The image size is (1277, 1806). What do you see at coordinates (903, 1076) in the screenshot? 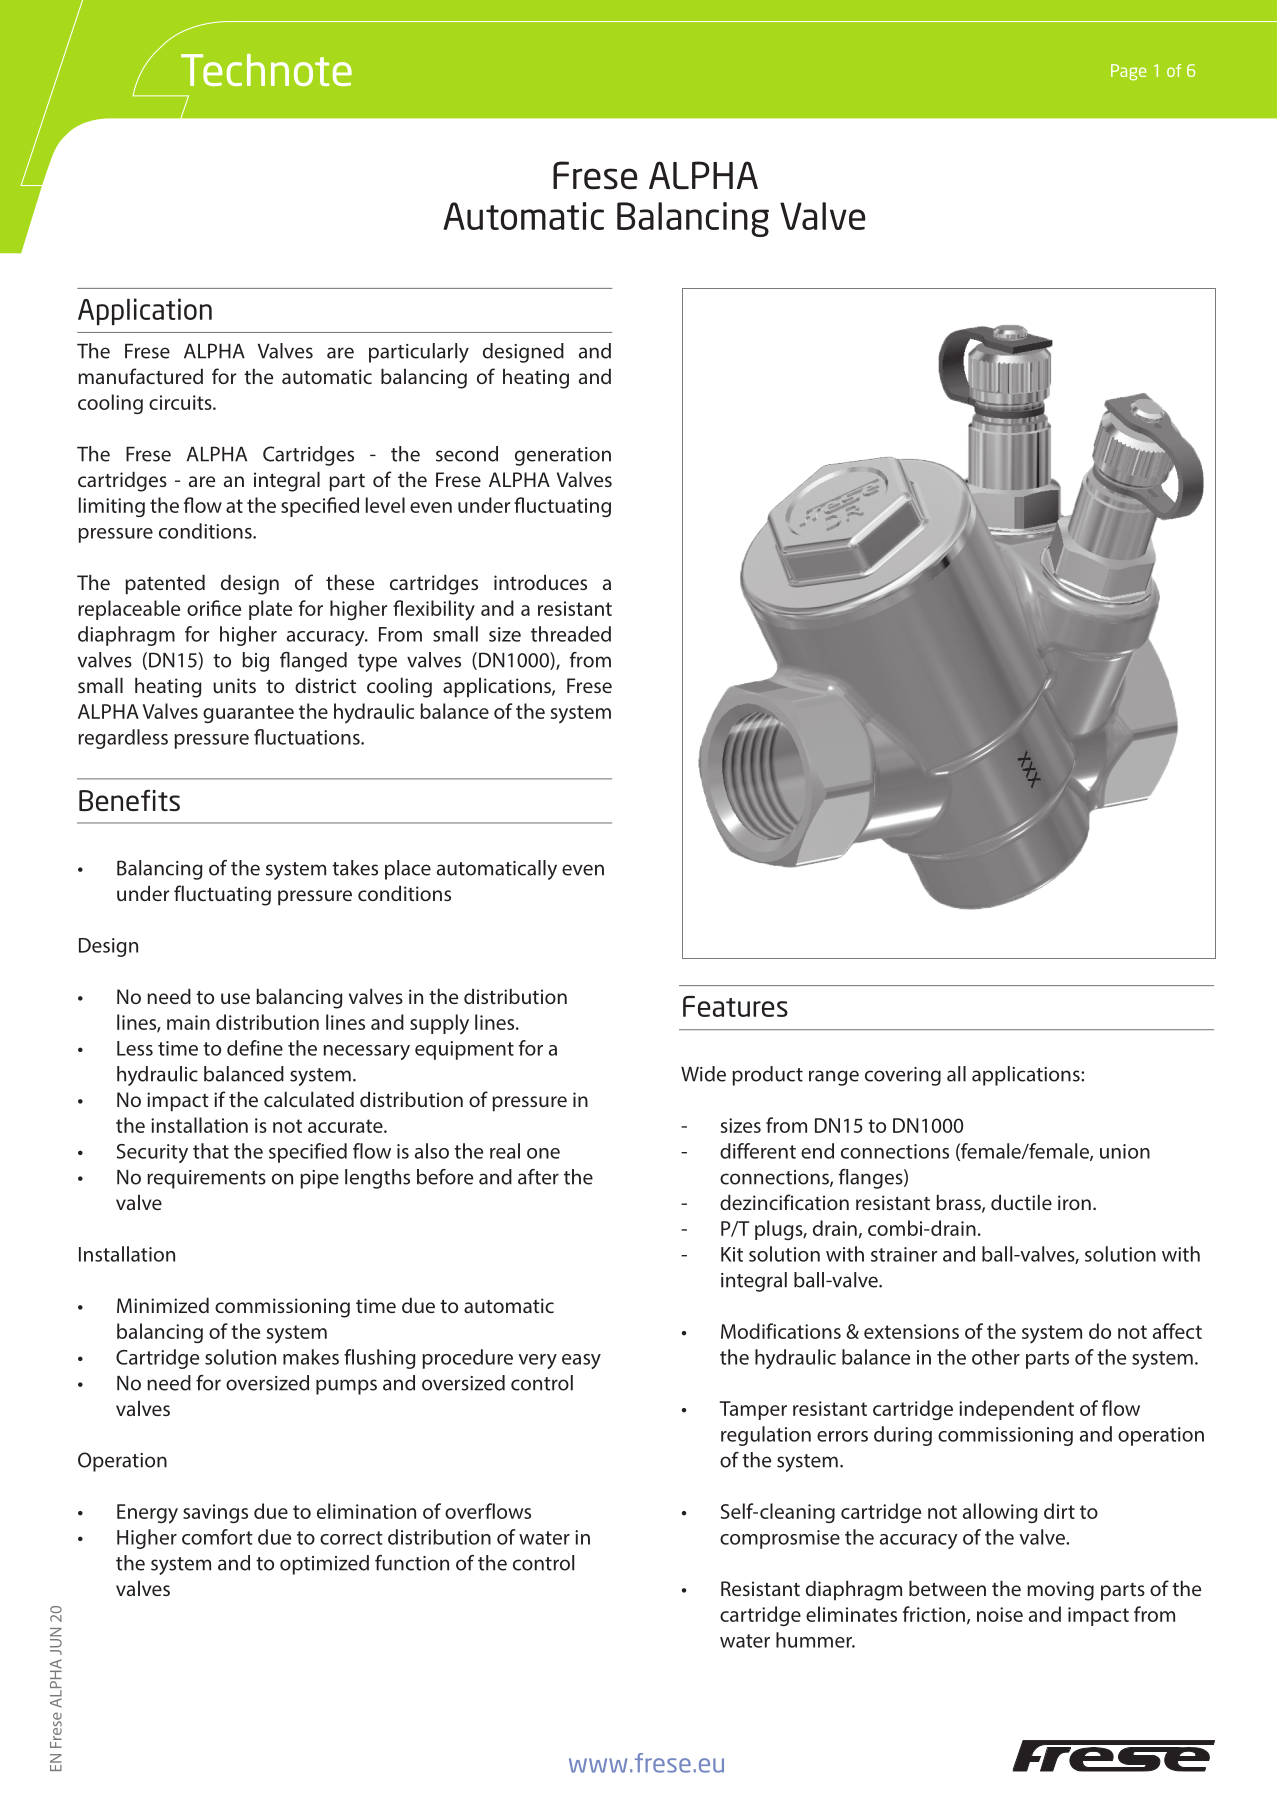
I see `covering` at bounding box center [903, 1076].
